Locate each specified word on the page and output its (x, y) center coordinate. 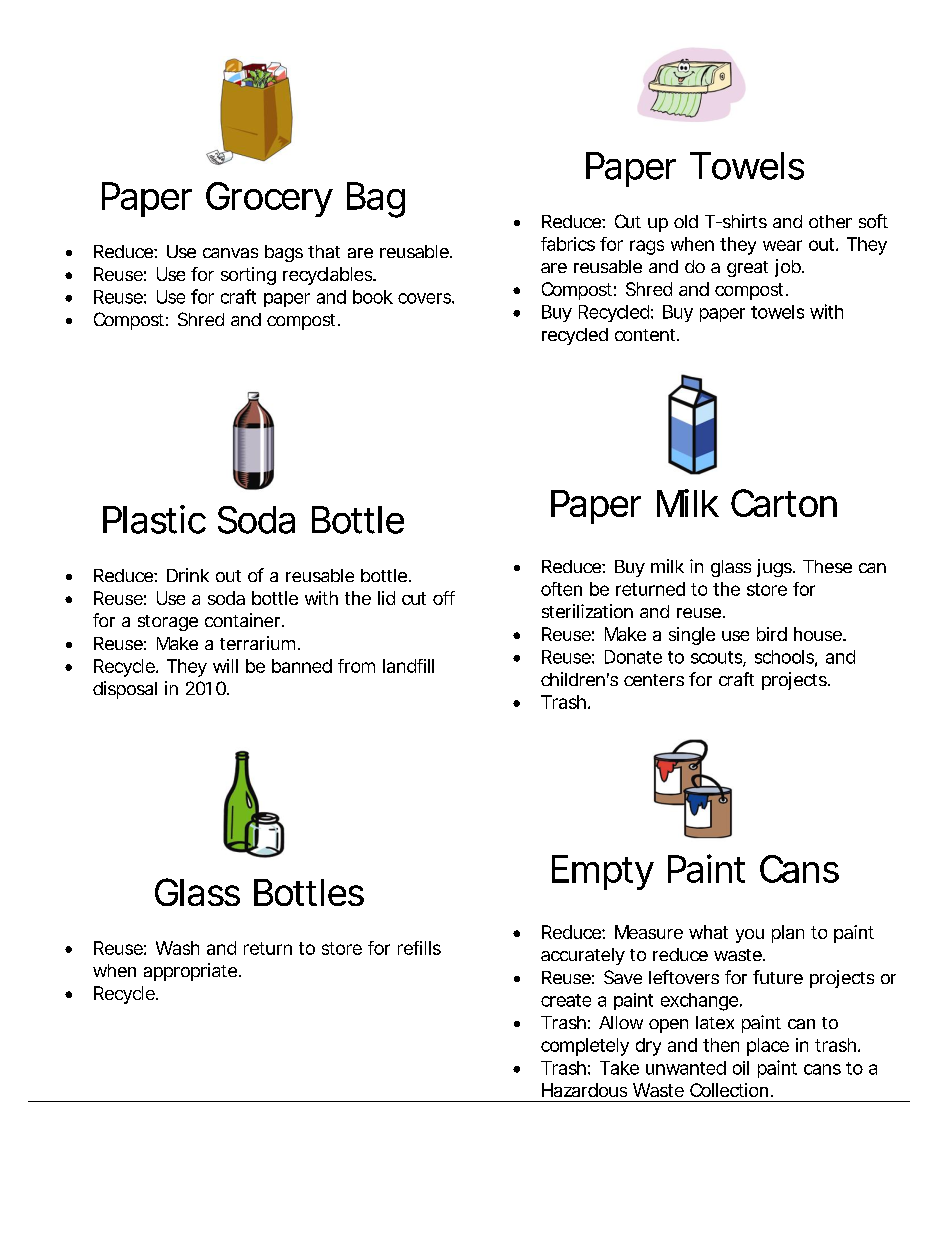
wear (782, 245)
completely (585, 1047)
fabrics (568, 244)
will (225, 666)
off (444, 598)
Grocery (269, 199)
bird (772, 634)
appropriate (190, 972)
